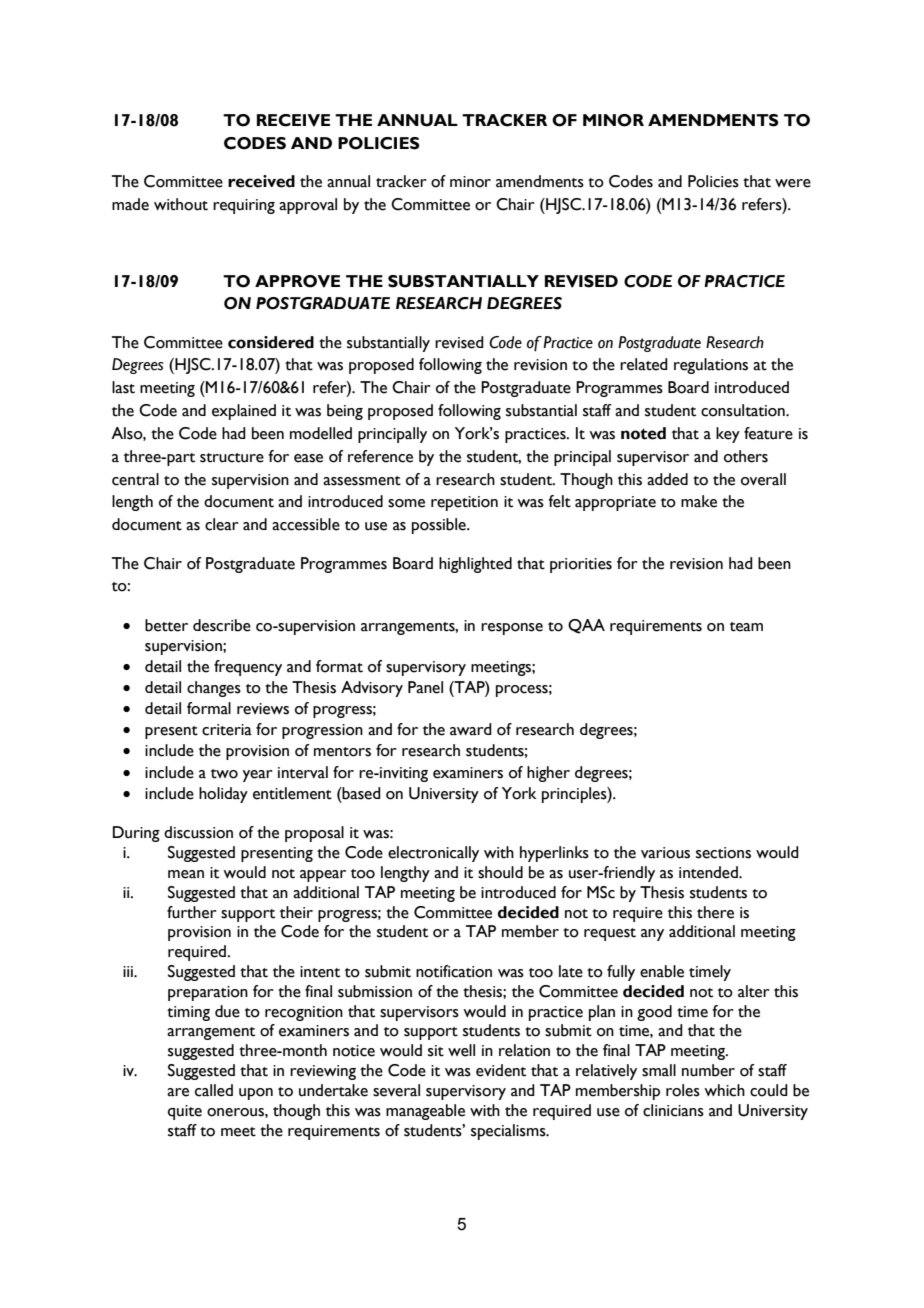 The height and width of the page is (1308, 924). I want to click on requiring, so click(244, 206).
